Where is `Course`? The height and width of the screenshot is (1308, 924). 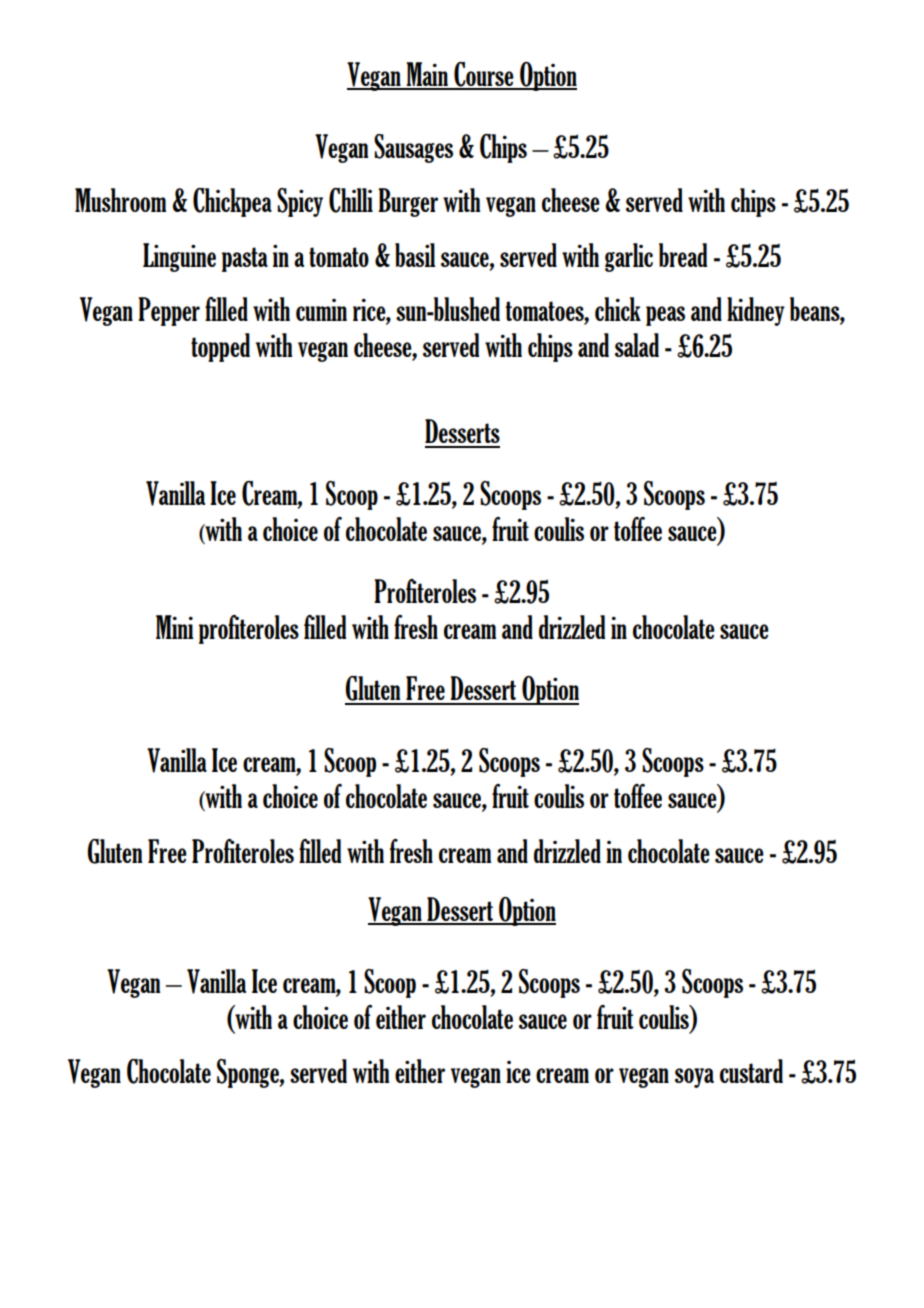
Course is located at coordinates (484, 75).
